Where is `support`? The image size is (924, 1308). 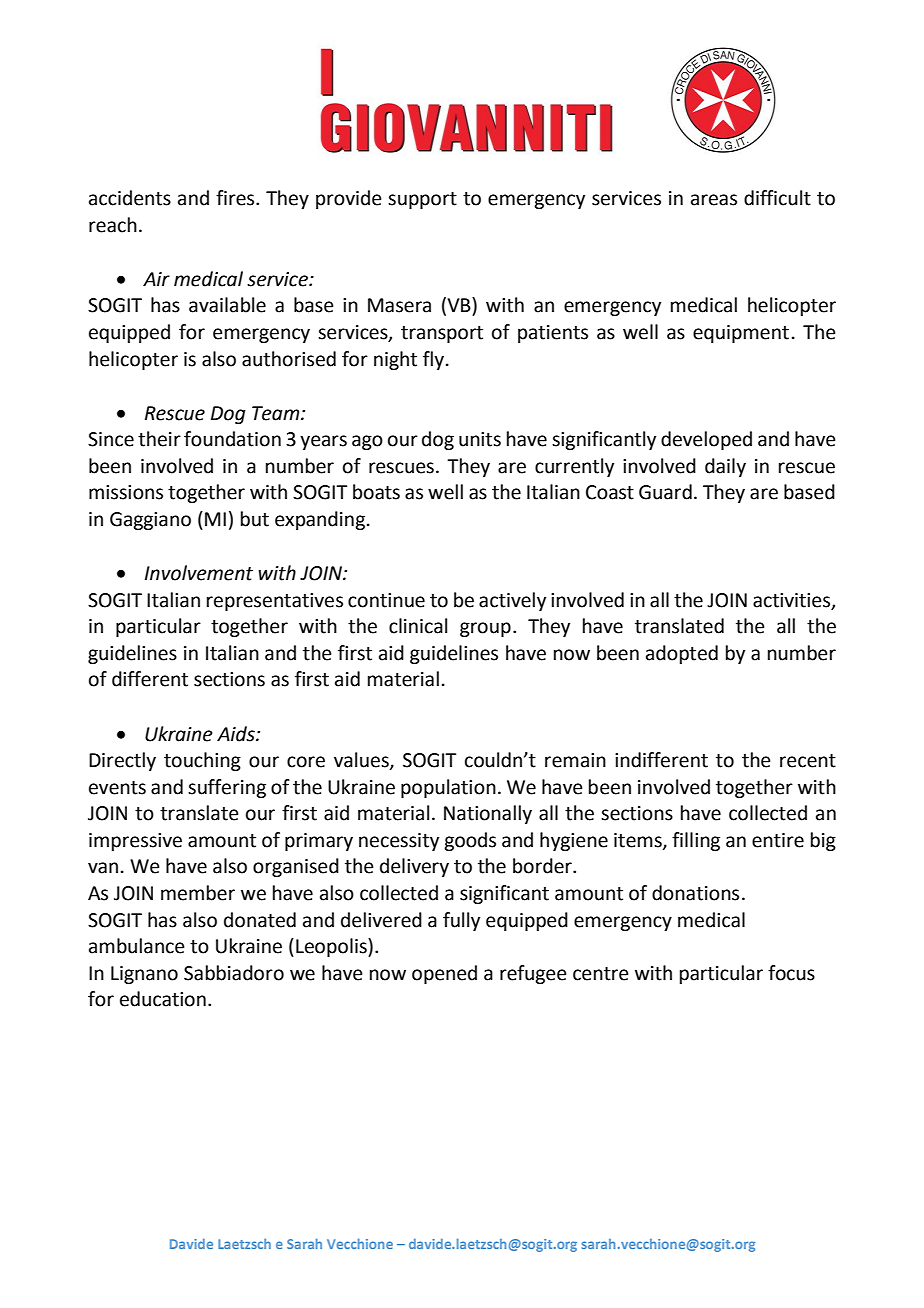 support is located at coordinates (422, 200).
